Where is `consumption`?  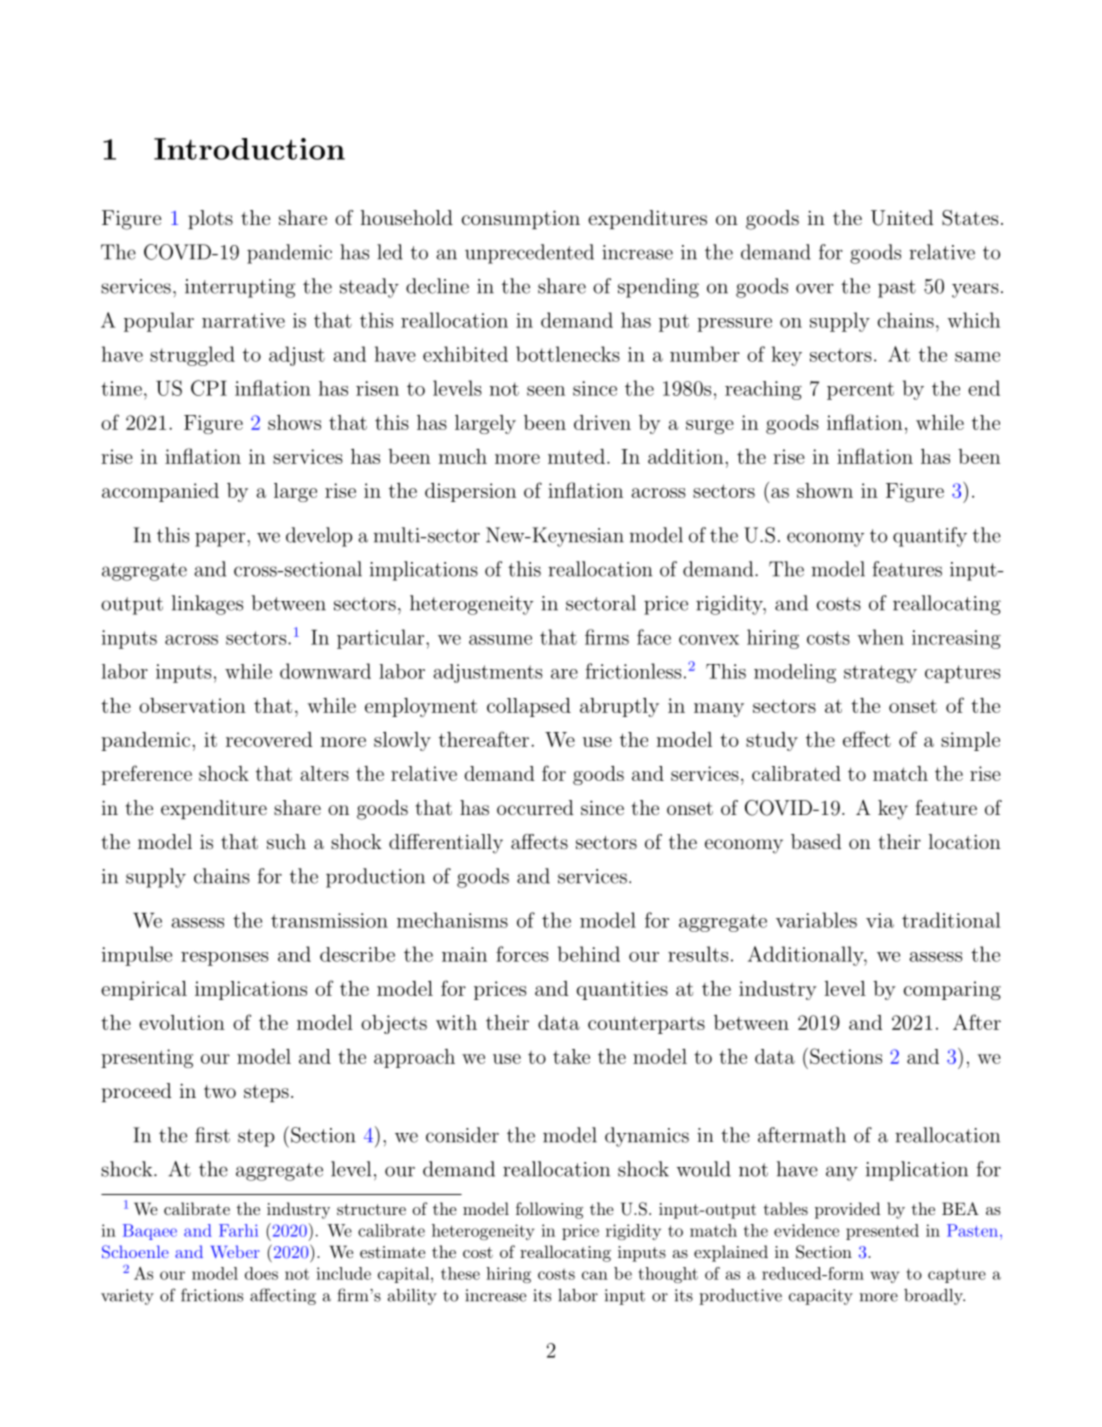
consumption is located at coordinates (521, 219).
